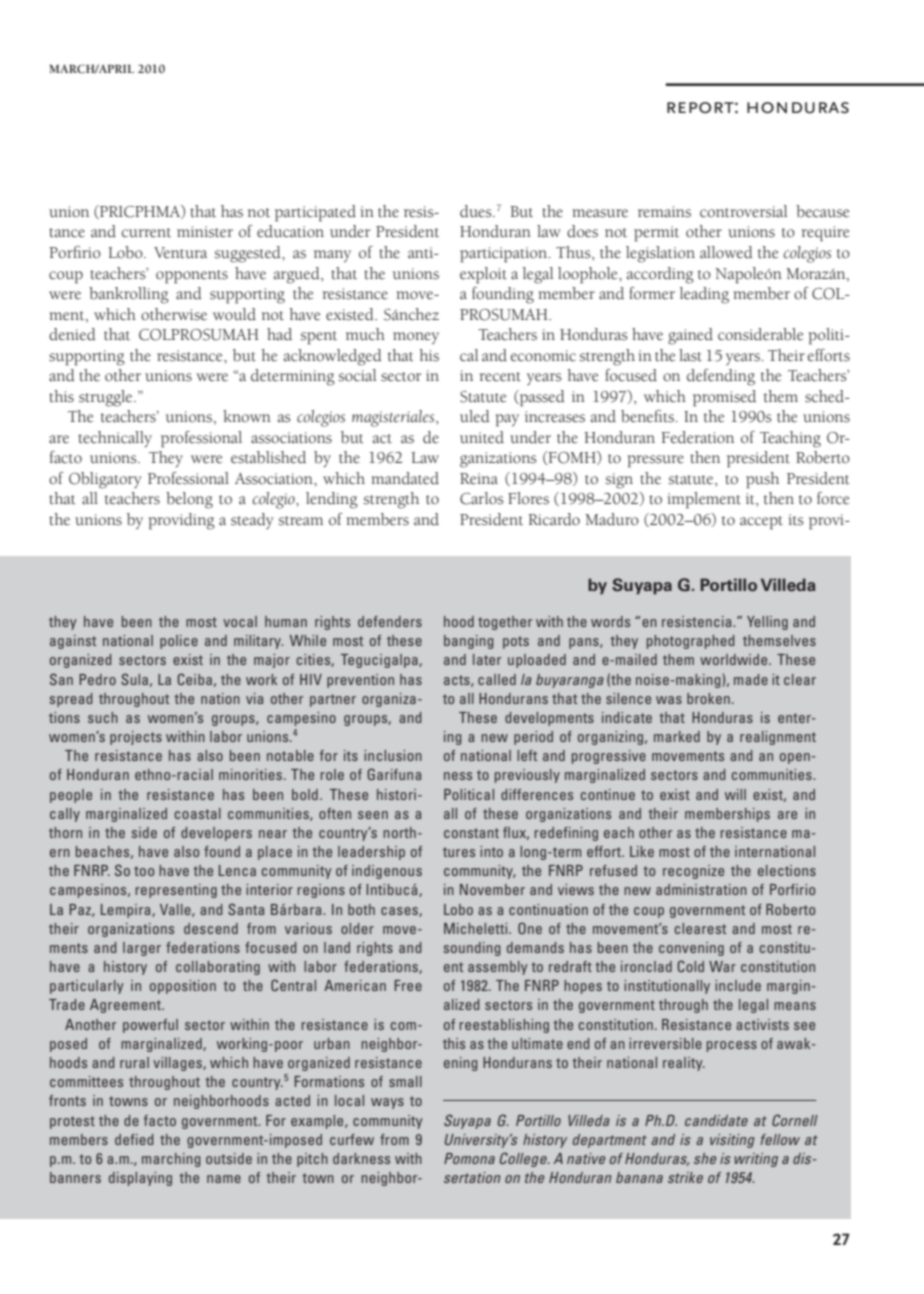 Image resolution: width=924 pixels, height=1294 pixels. I want to click on allowed, so click(726, 252).
